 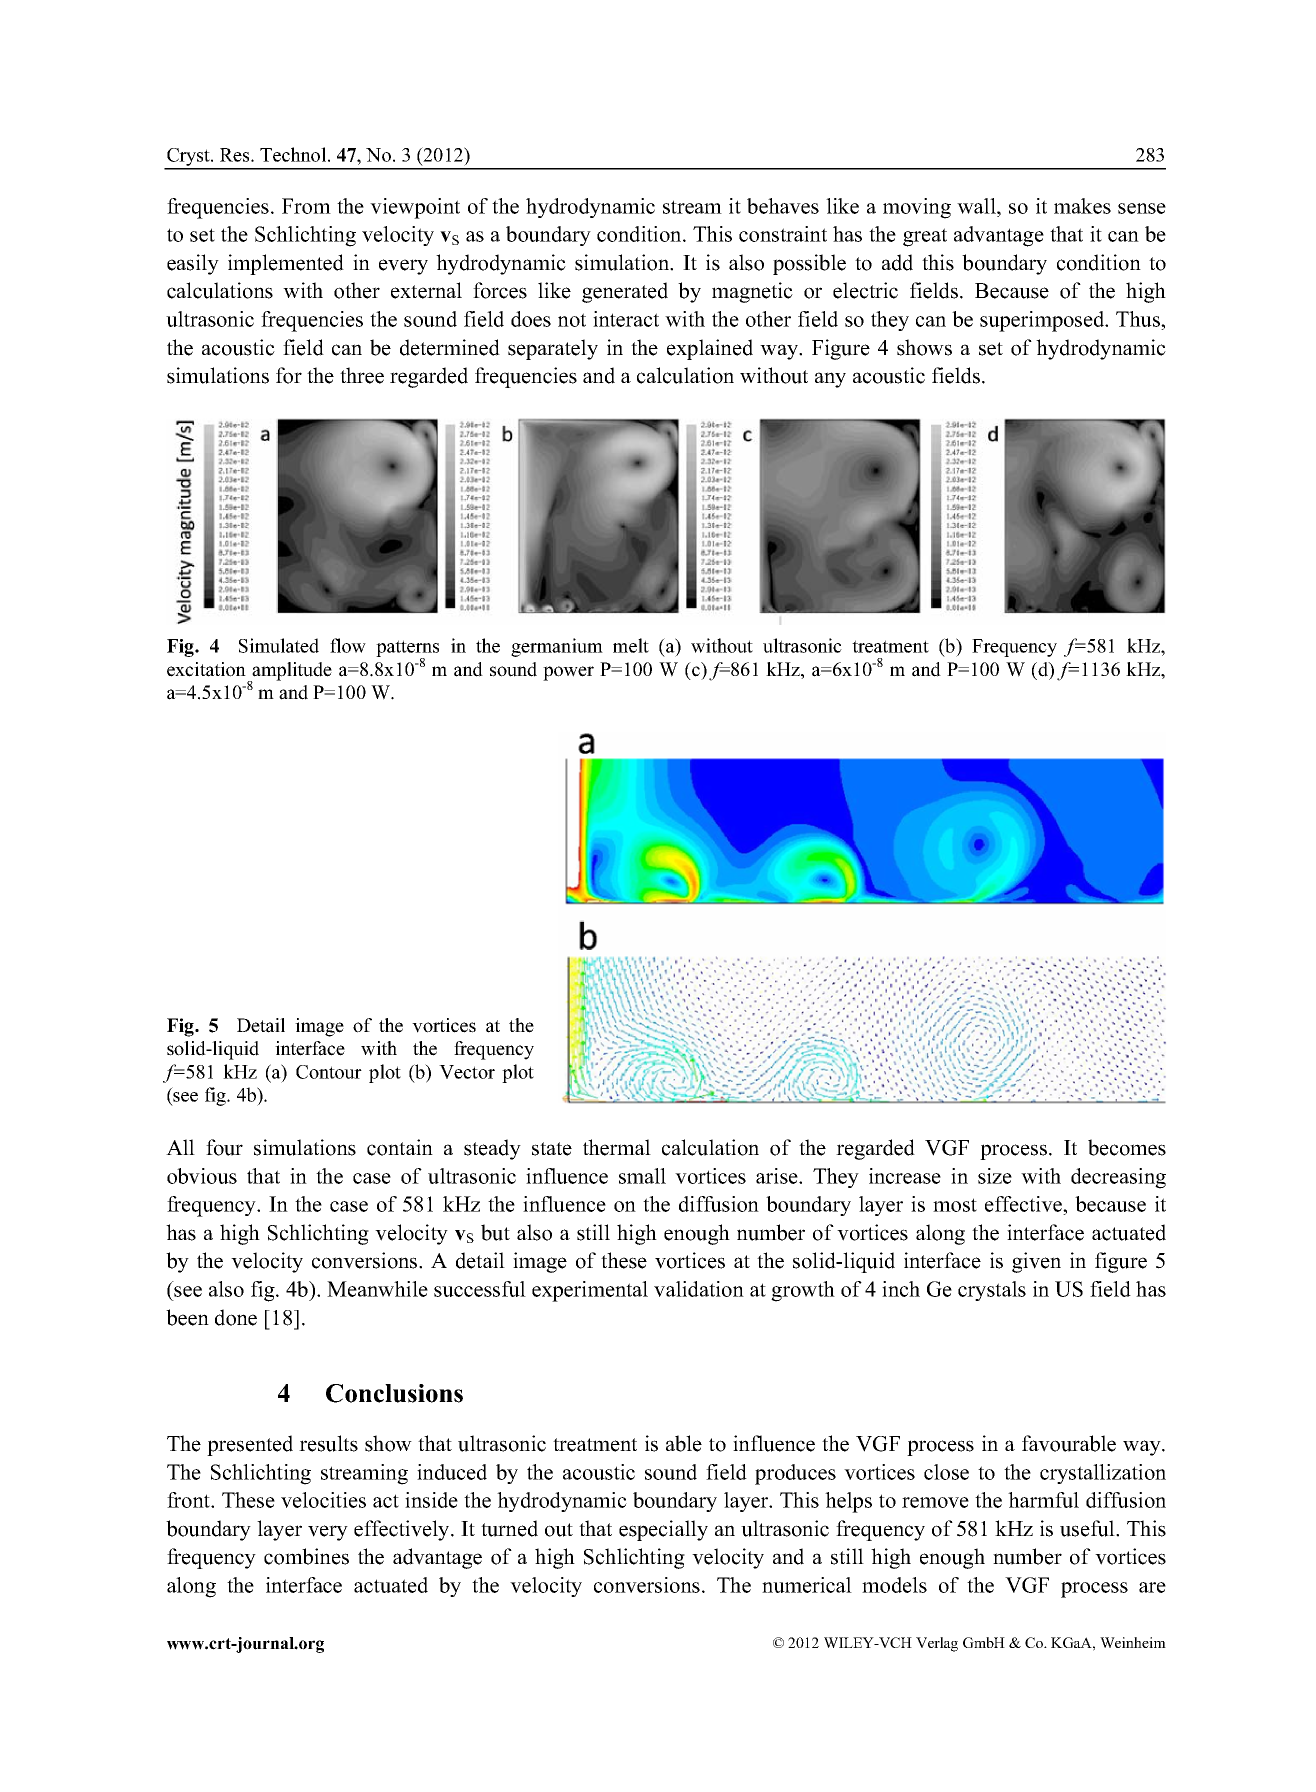 I want to click on becomes, so click(x=1127, y=1147).
